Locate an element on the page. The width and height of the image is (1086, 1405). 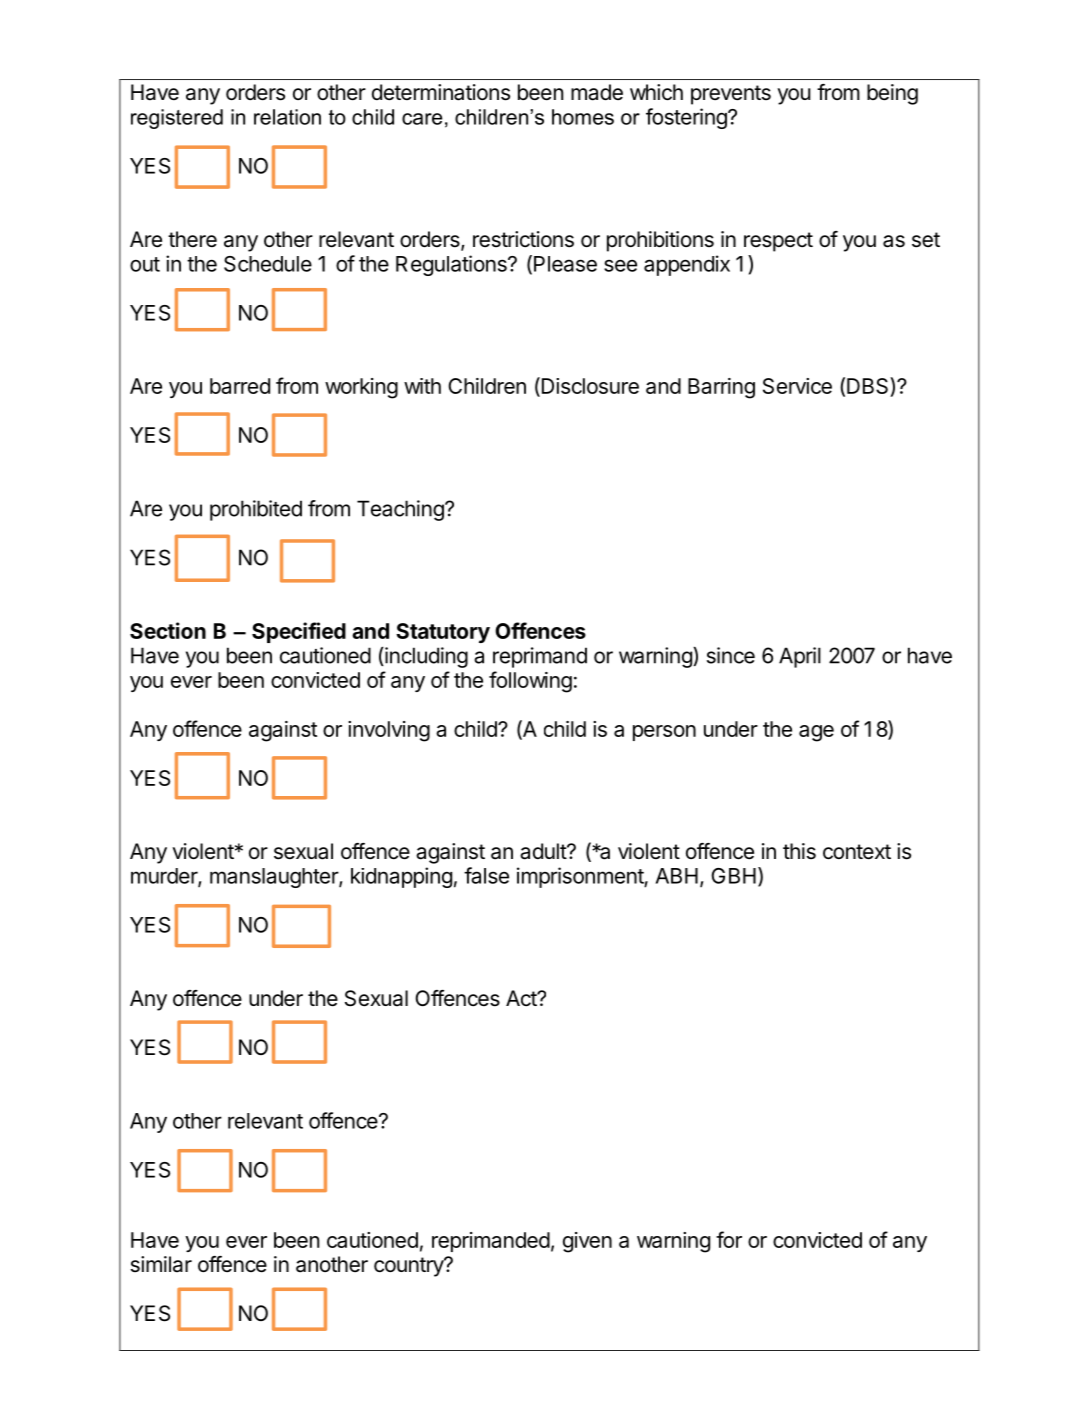
prohibited is located at coordinates (256, 510).
